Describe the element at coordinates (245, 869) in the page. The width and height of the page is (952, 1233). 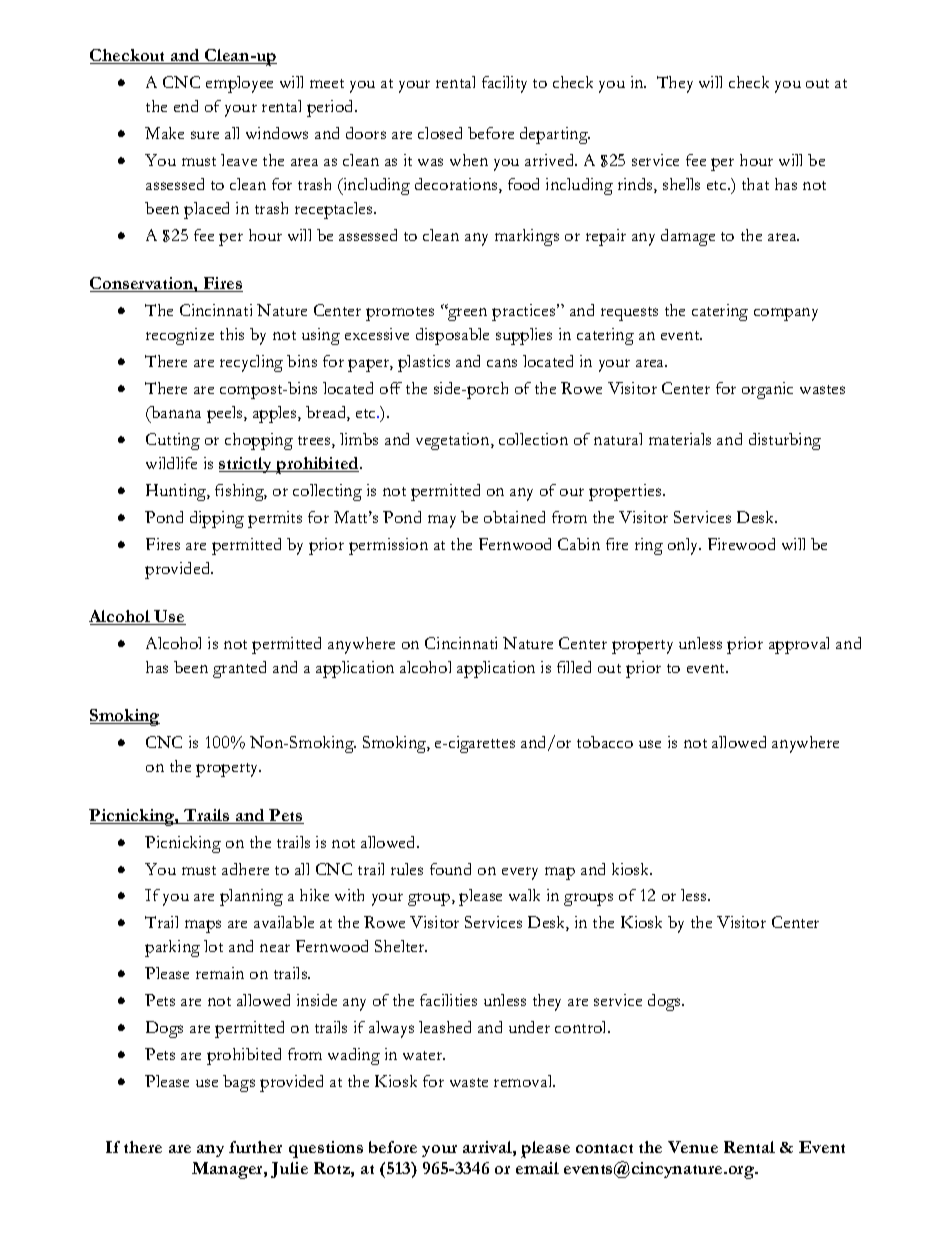
I see `adhere` at that location.
